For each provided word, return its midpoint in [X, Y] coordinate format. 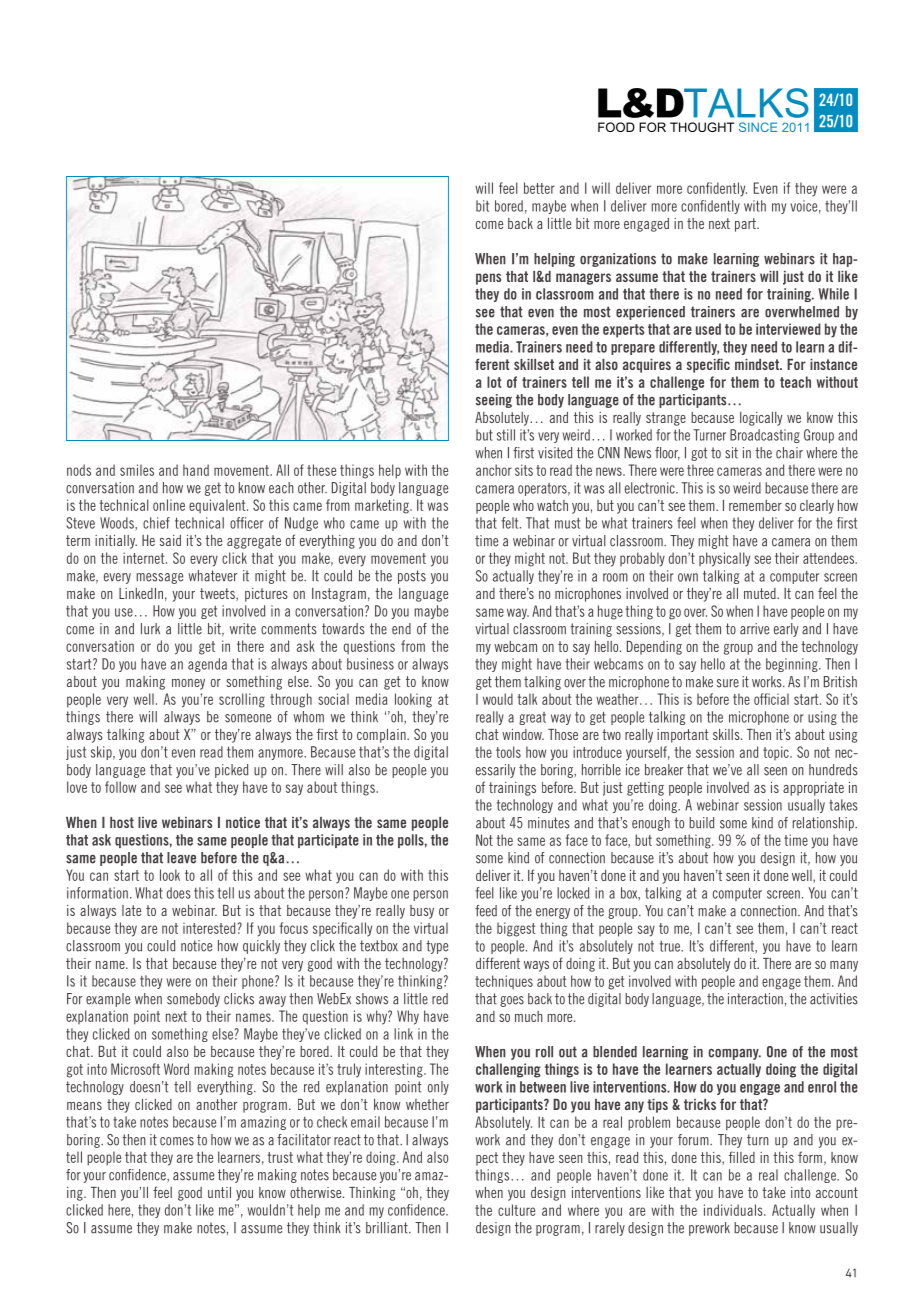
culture [516, 1210]
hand [196, 470]
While [833, 294]
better [539, 188]
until [219, 1192]
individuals [734, 1210]
